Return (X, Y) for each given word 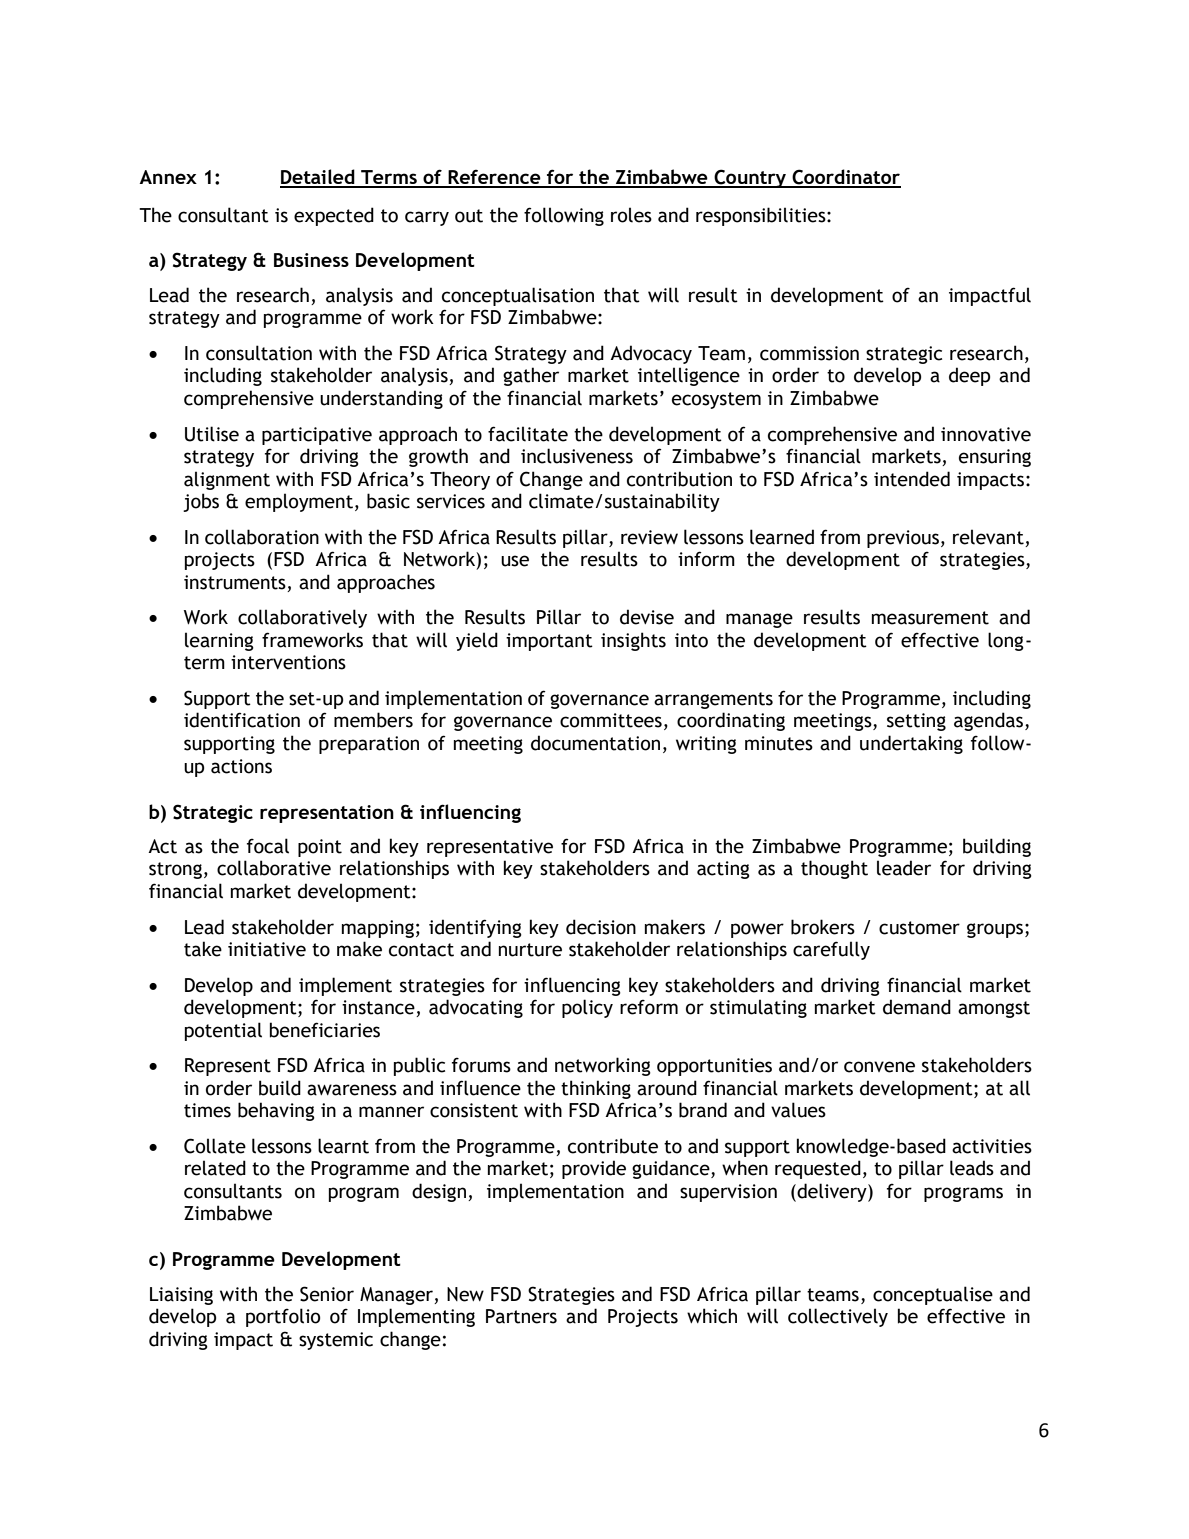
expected (334, 216)
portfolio (283, 1317)
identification (242, 720)
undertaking (911, 744)
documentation (595, 743)
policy (587, 1008)
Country (750, 178)
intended (912, 479)
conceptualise (933, 1295)
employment (299, 502)
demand (917, 1007)
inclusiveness (577, 456)
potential (223, 1031)
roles (631, 215)
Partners (521, 1316)
